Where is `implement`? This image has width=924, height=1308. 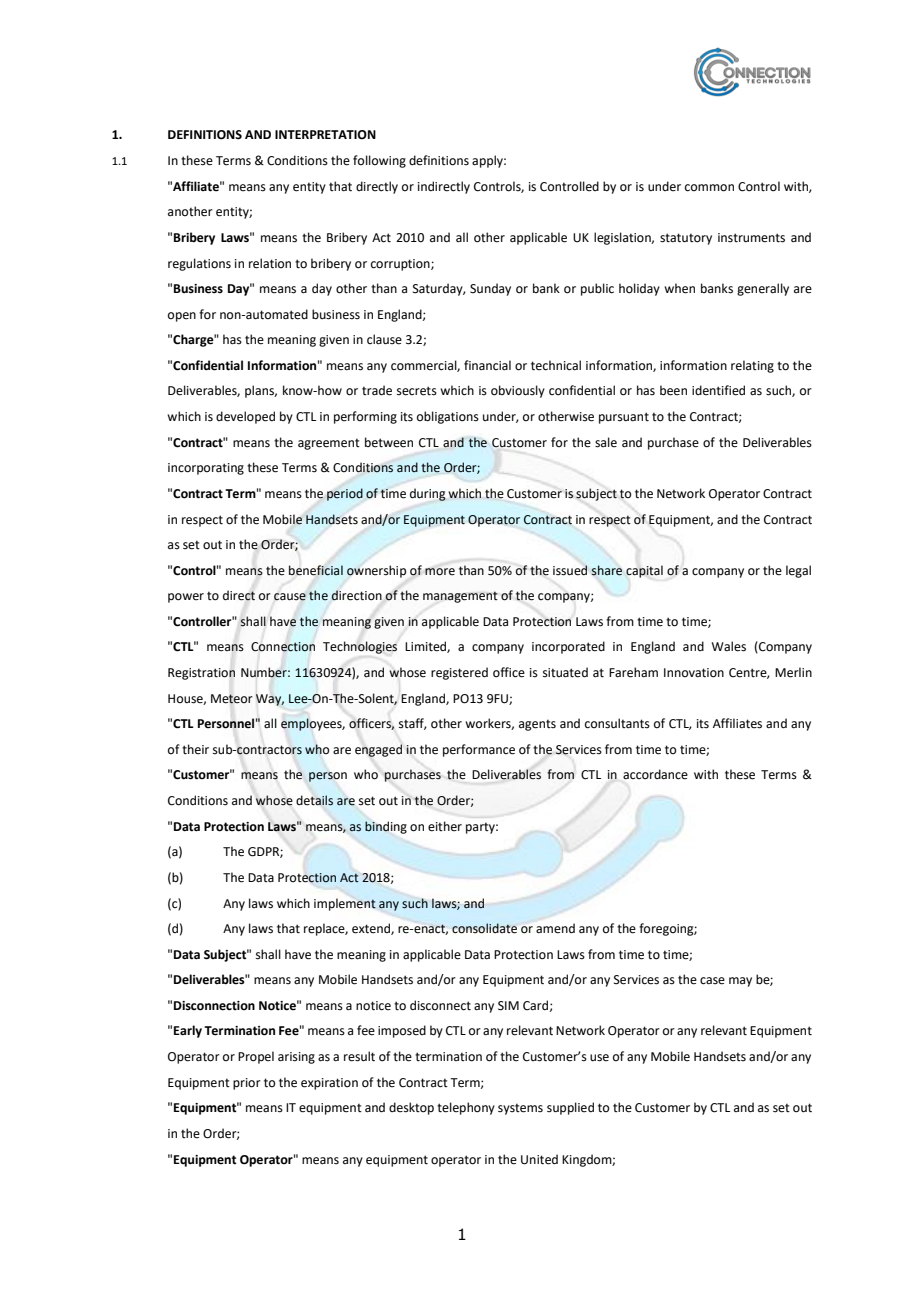 implement is located at coordinates (345, 904).
